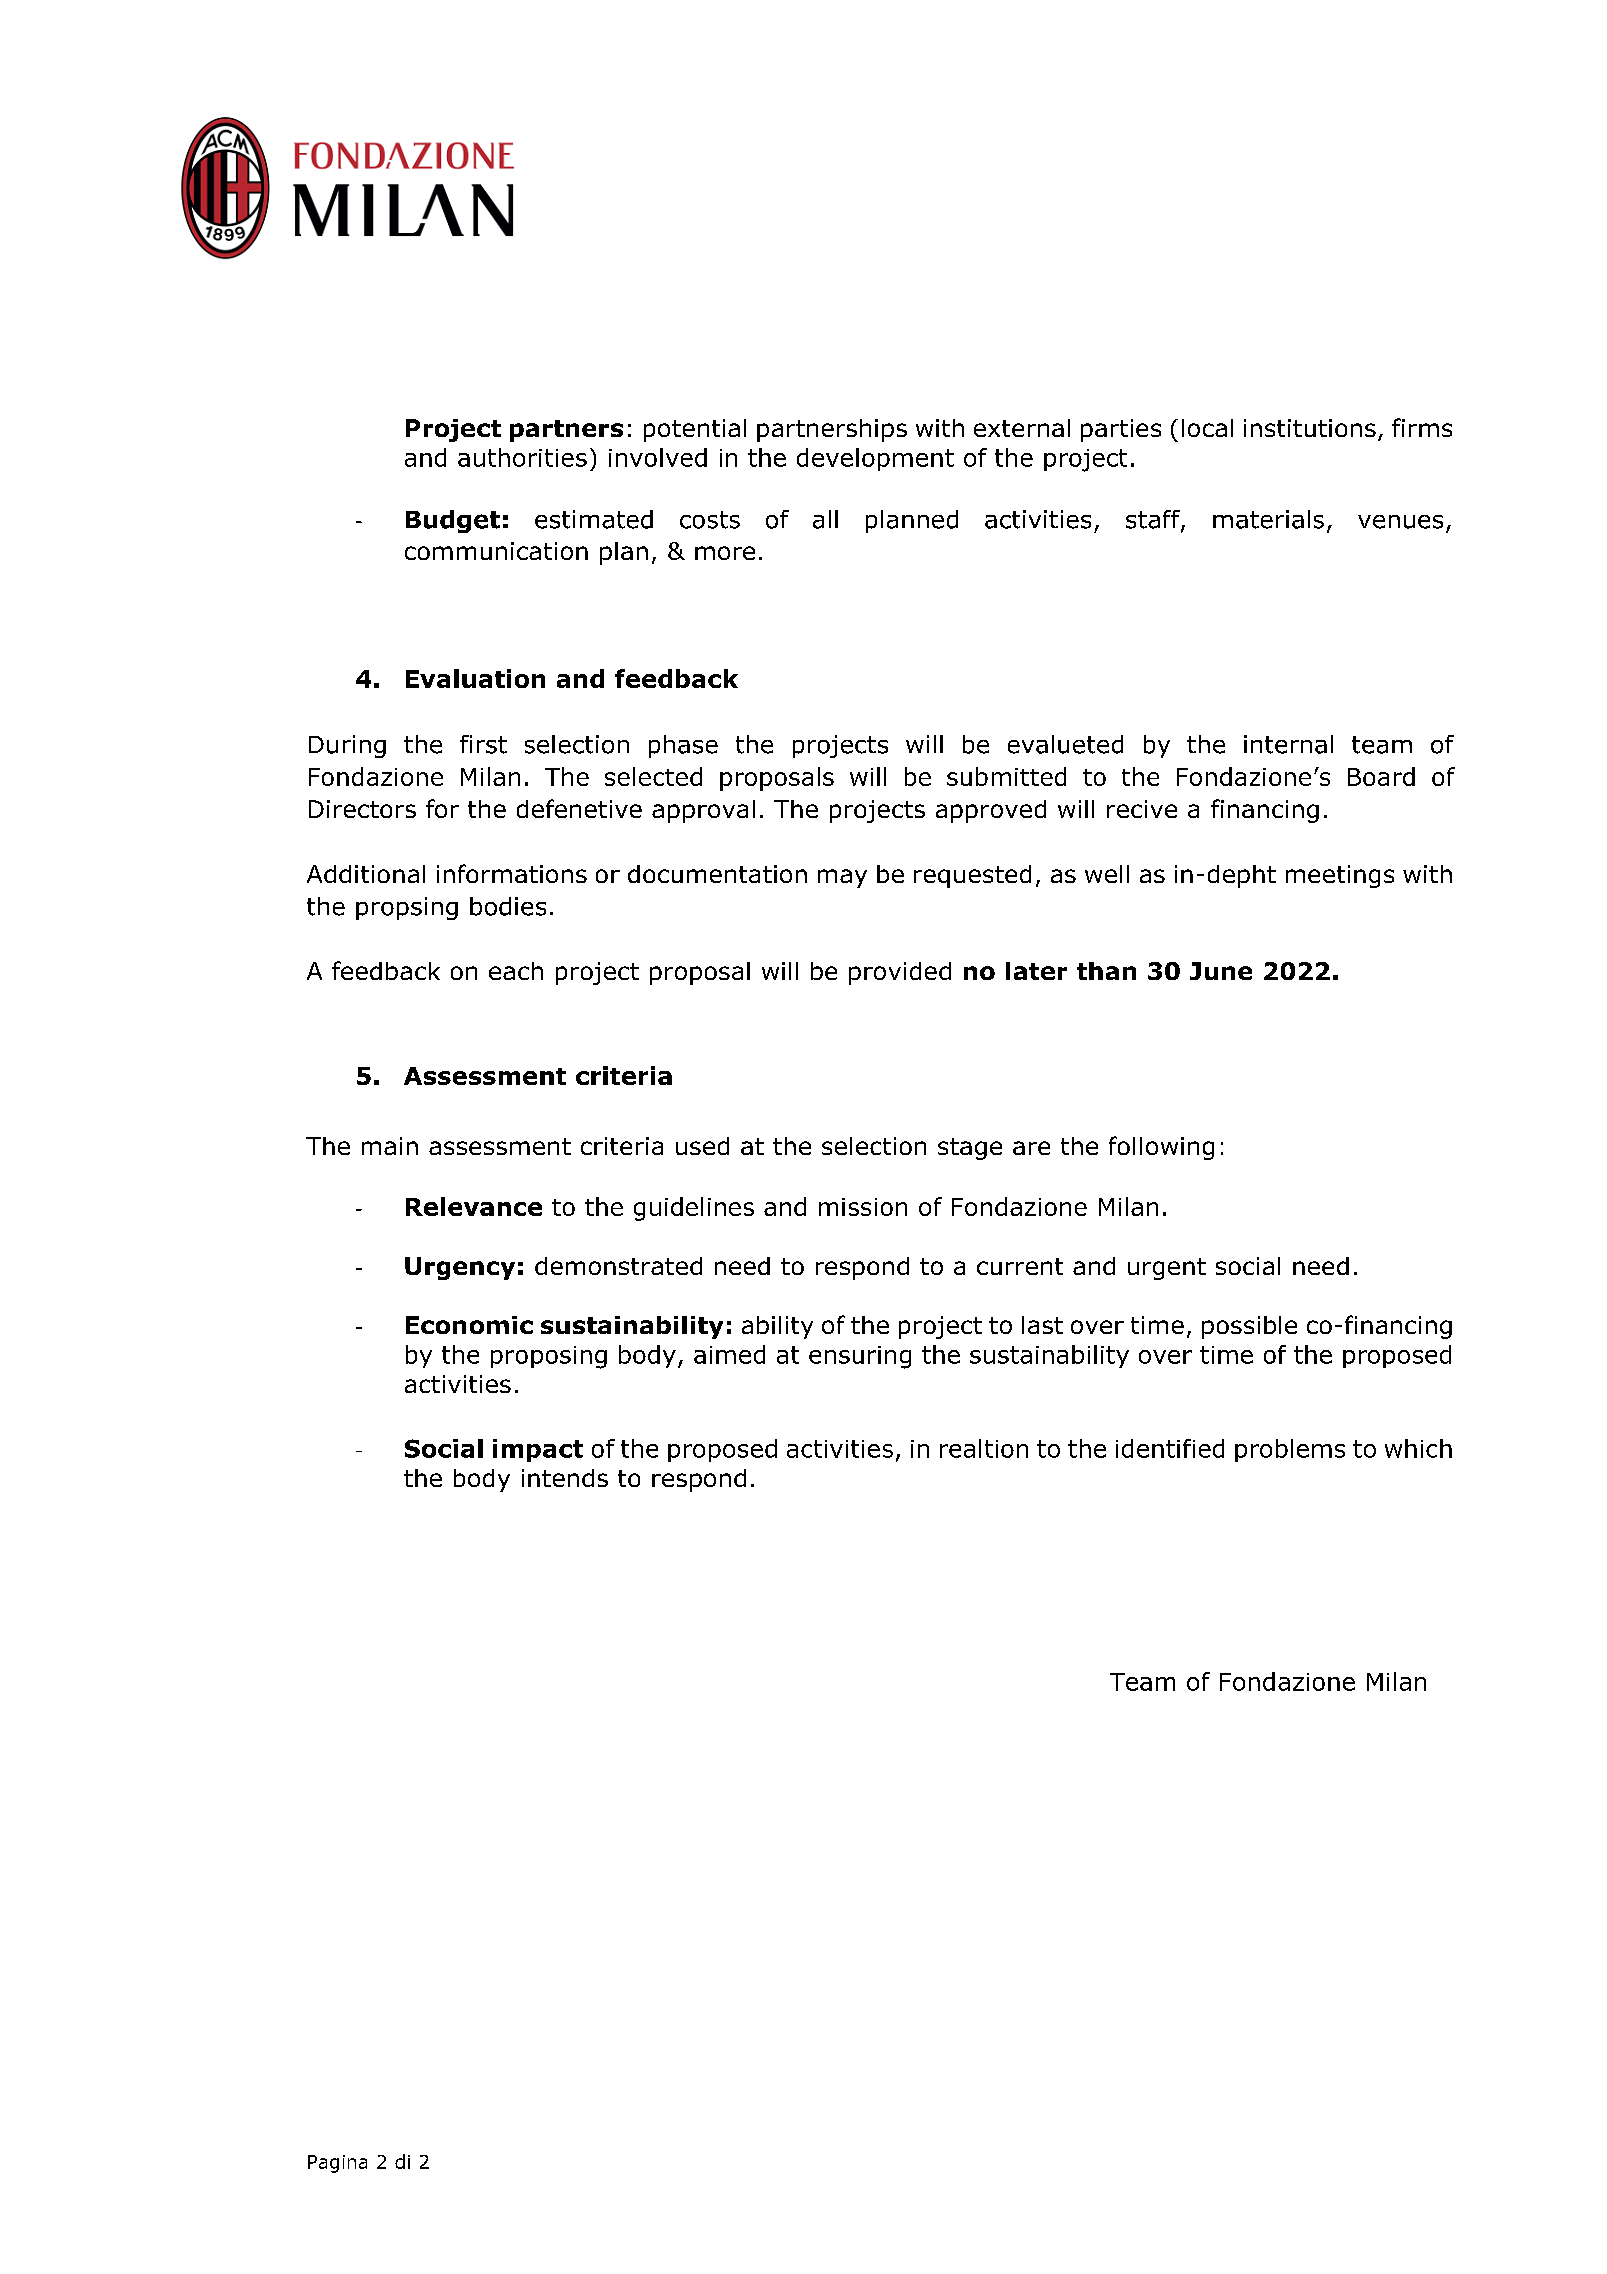 This image has width=1607, height=2274. Describe the element at coordinates (900, 973) in the image. I see `provided` at that location.
